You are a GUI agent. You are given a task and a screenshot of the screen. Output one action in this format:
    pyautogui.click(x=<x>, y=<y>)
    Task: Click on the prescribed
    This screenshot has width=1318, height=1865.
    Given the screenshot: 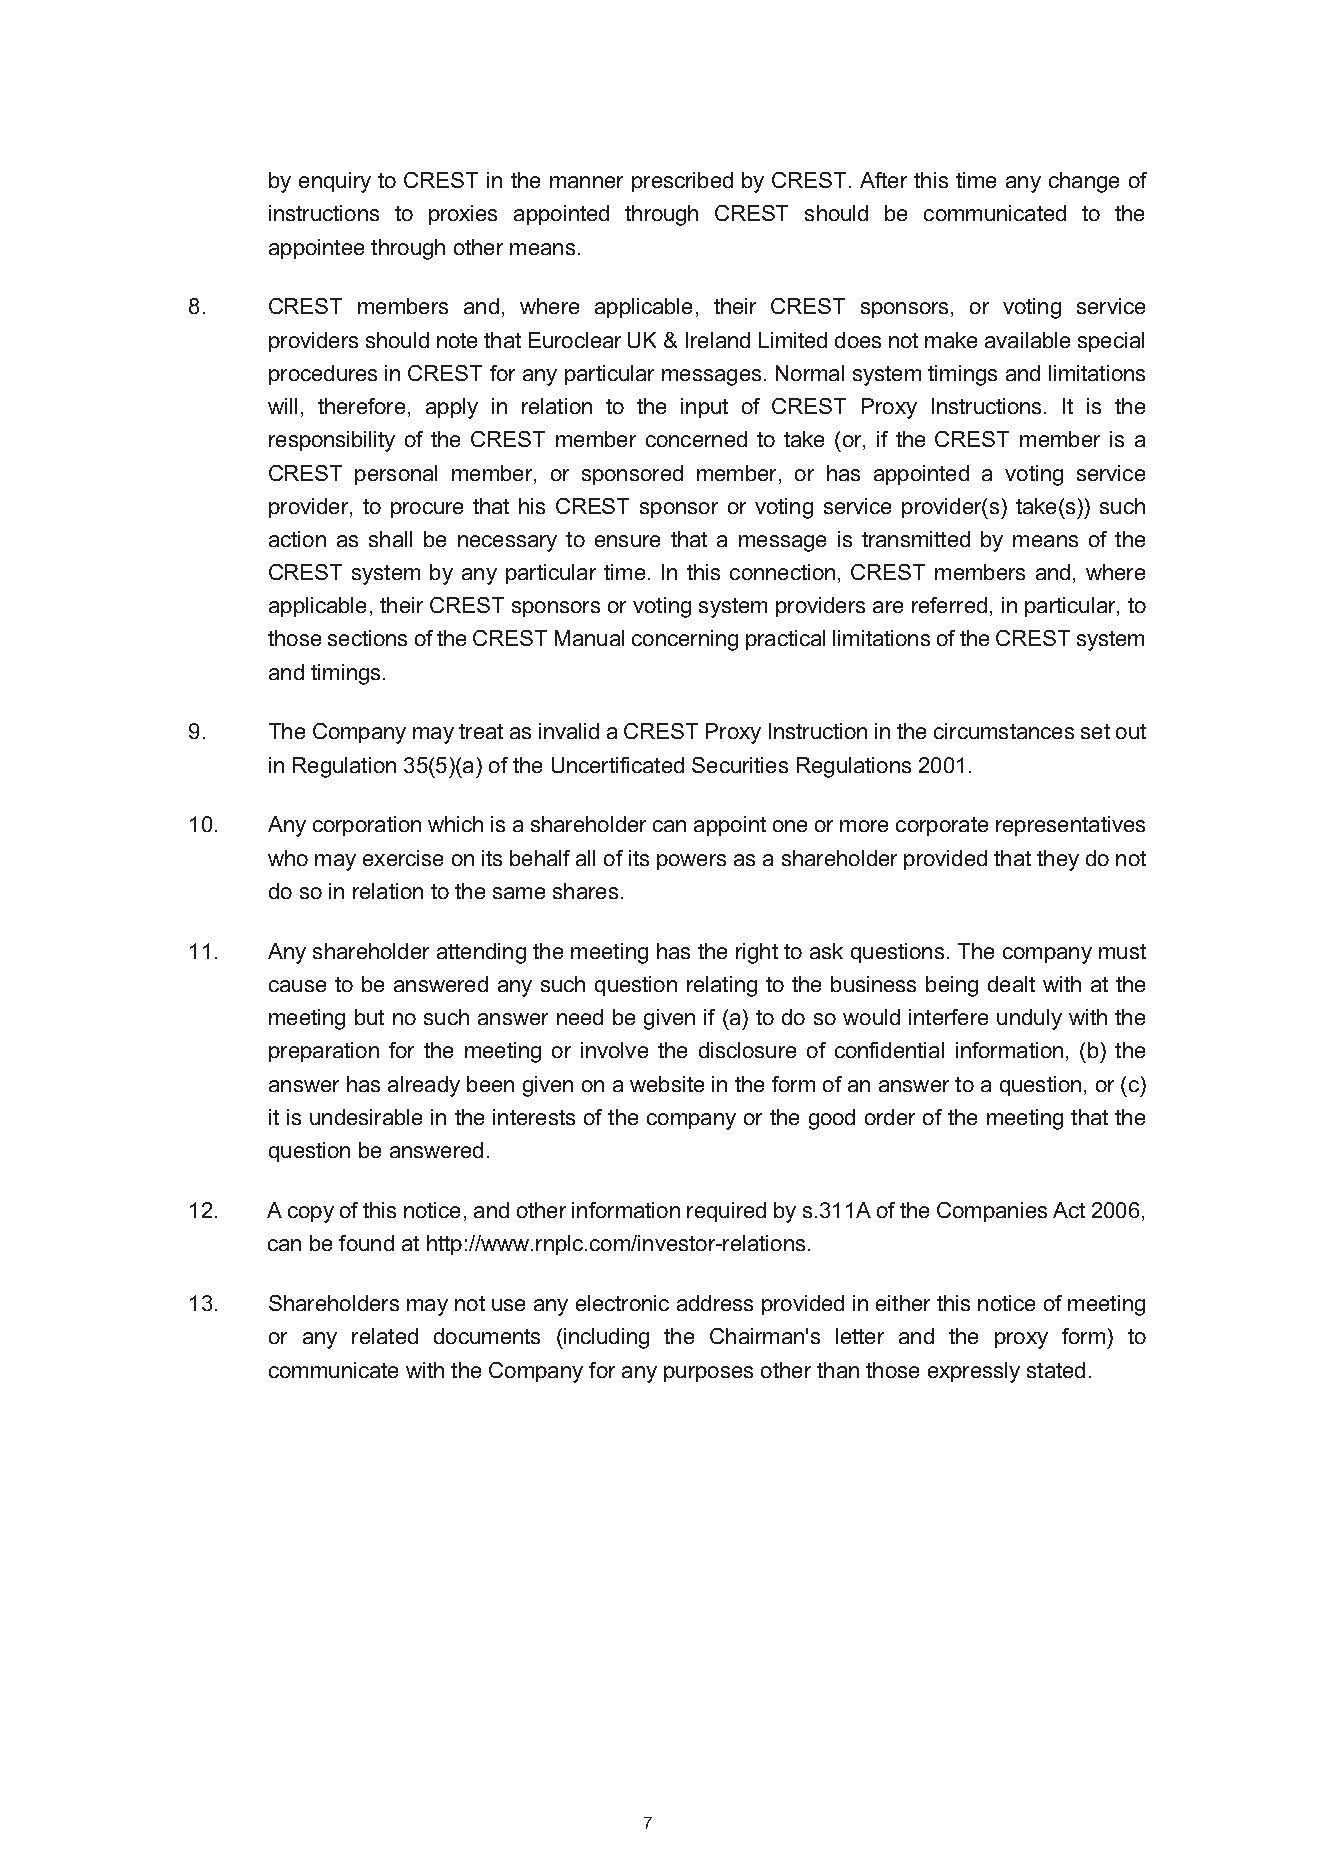 What is the action you would take?
    pyautogui.click(x=682, y=182)
